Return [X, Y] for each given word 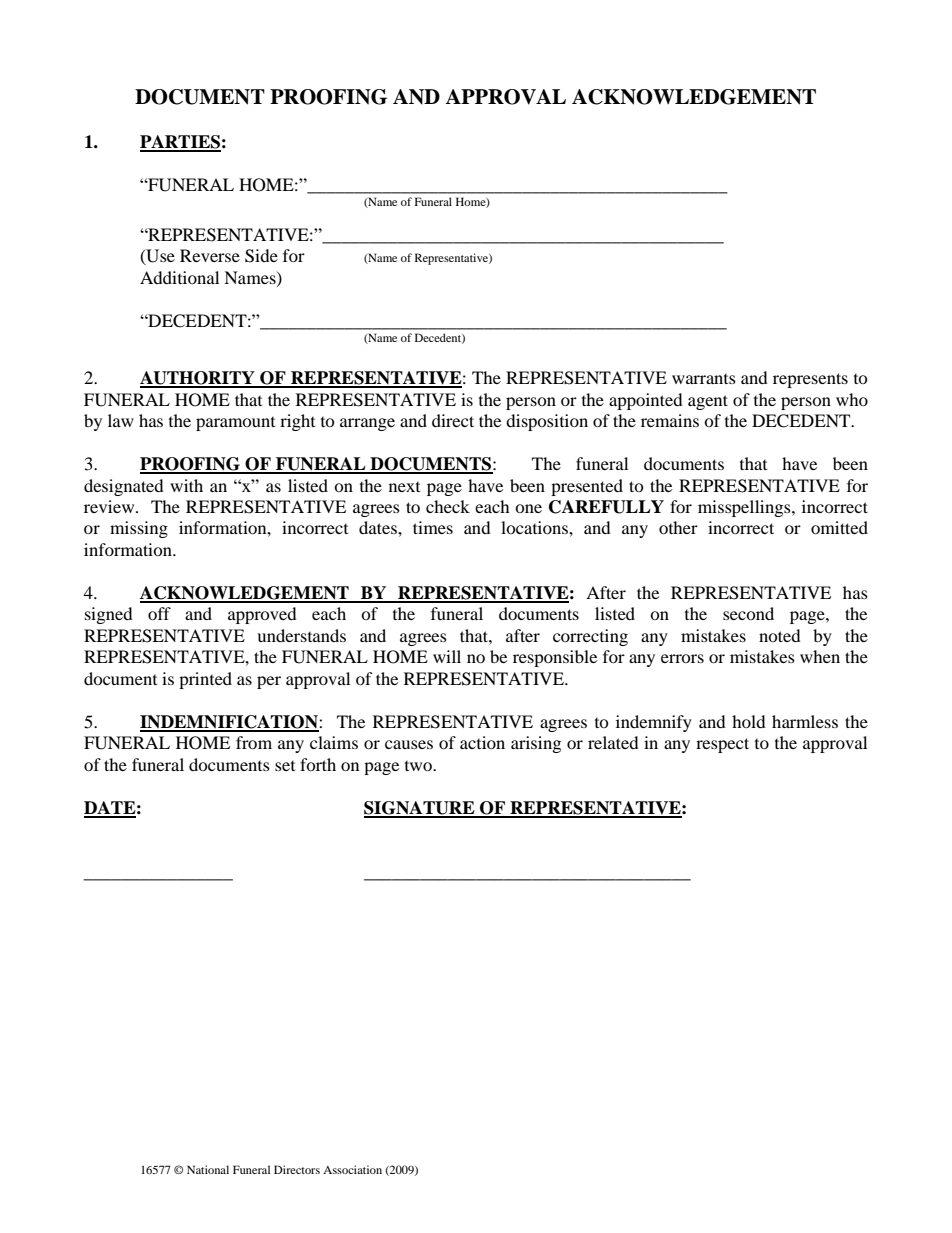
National [208, 1169]
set [285, 766]
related [613, 742]
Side [261, 256]
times [433, 527]
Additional [179, 277]
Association [352, 1169]
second [748, 613]
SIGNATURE [420, 809]
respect [722, 745]
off [159, 613]
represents [810, 380]
